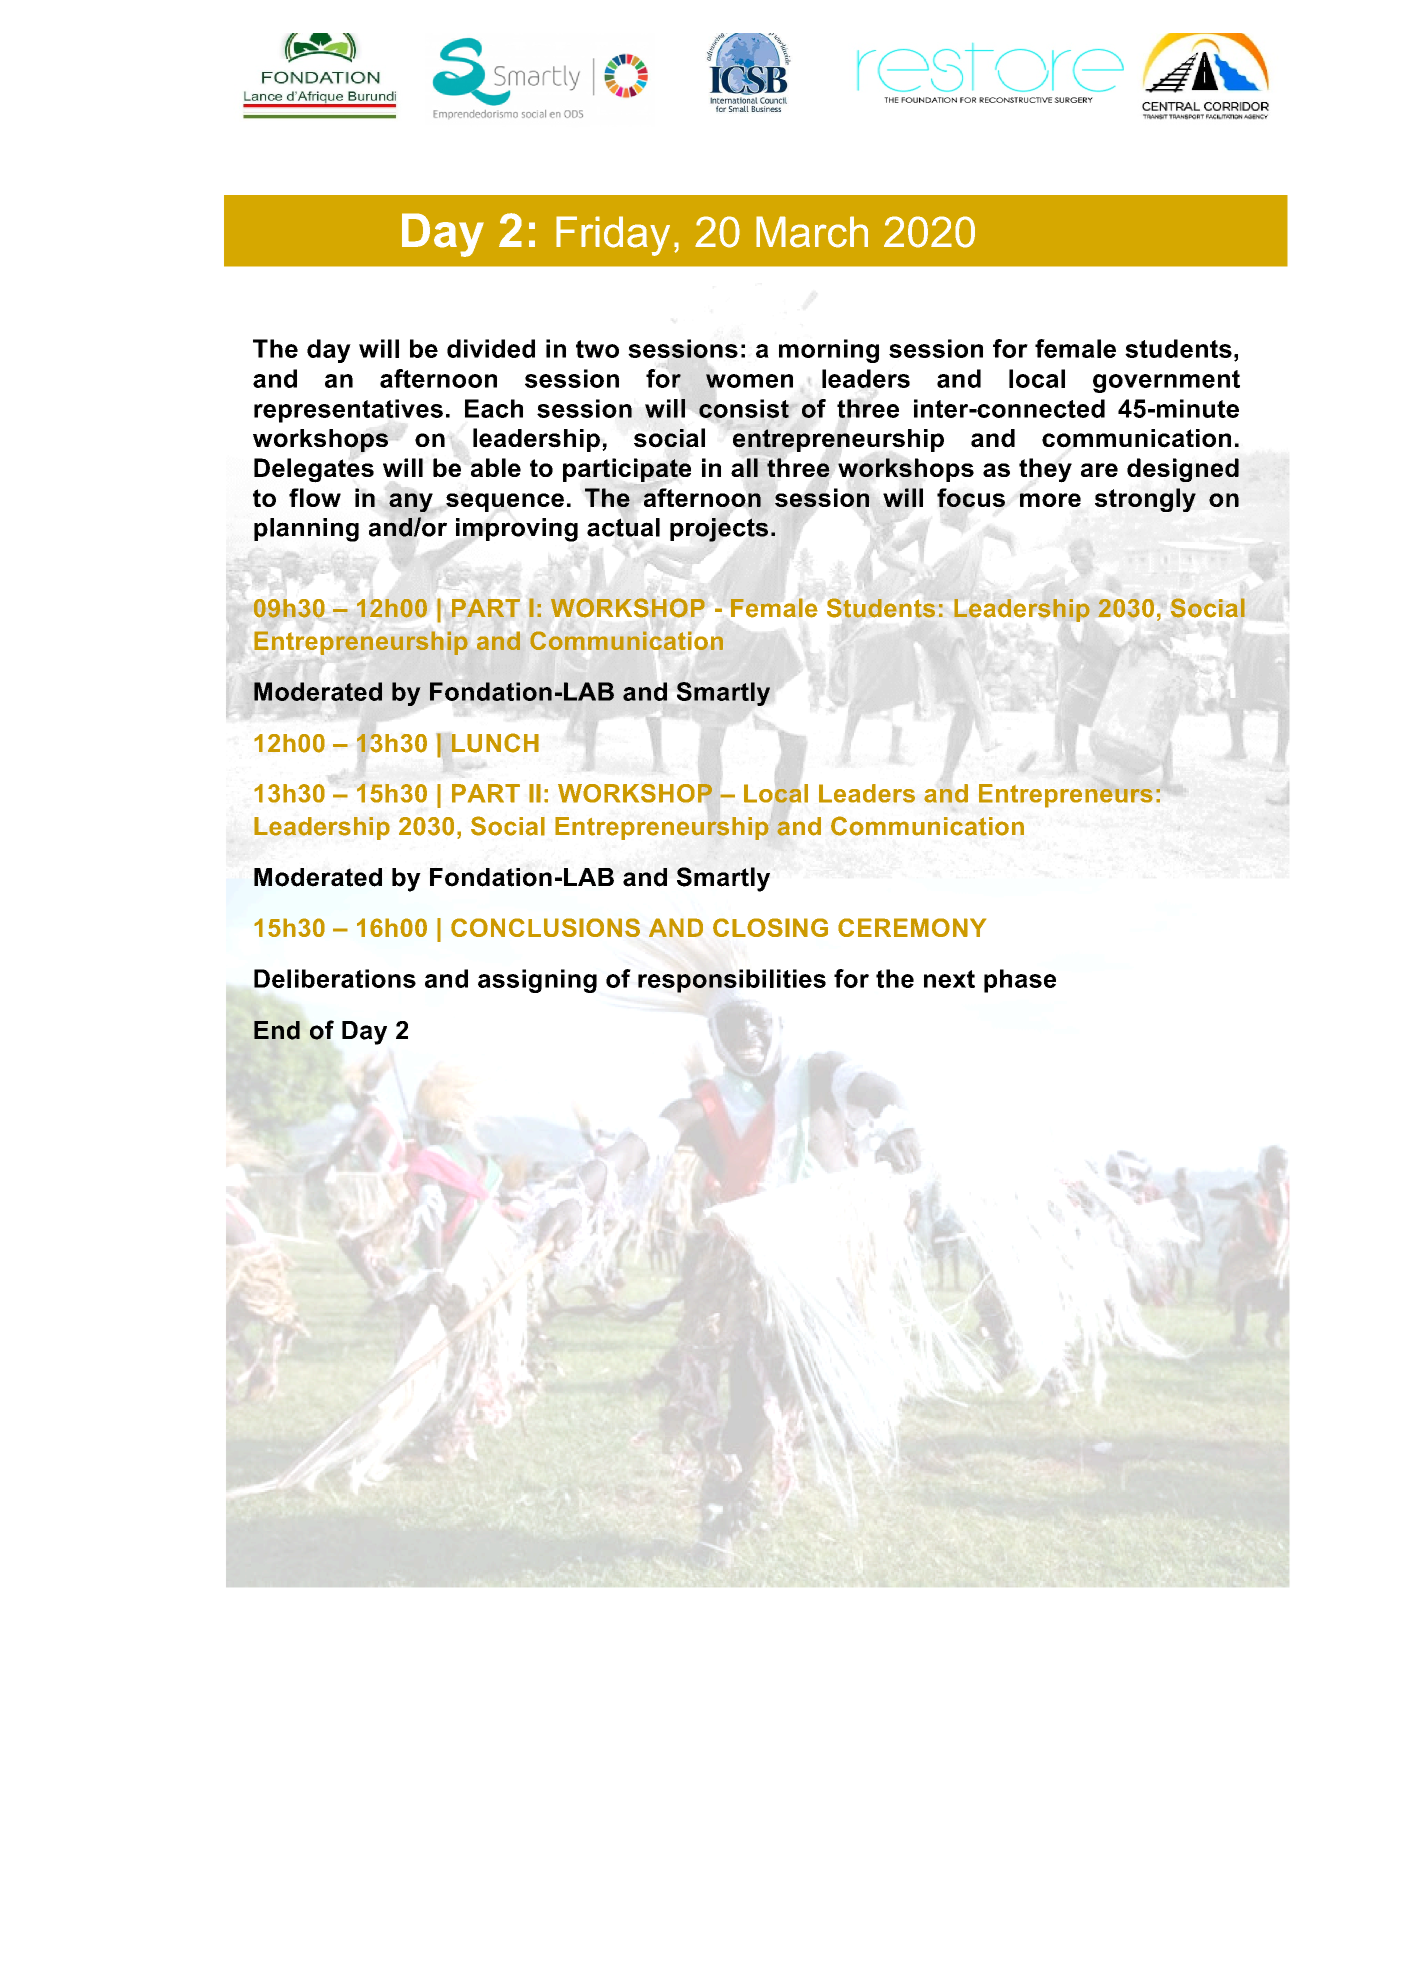  What do you see at coordinates (335, 978) in the screenshot?
I see `Deliberations` at bounding box center [335, 978].
